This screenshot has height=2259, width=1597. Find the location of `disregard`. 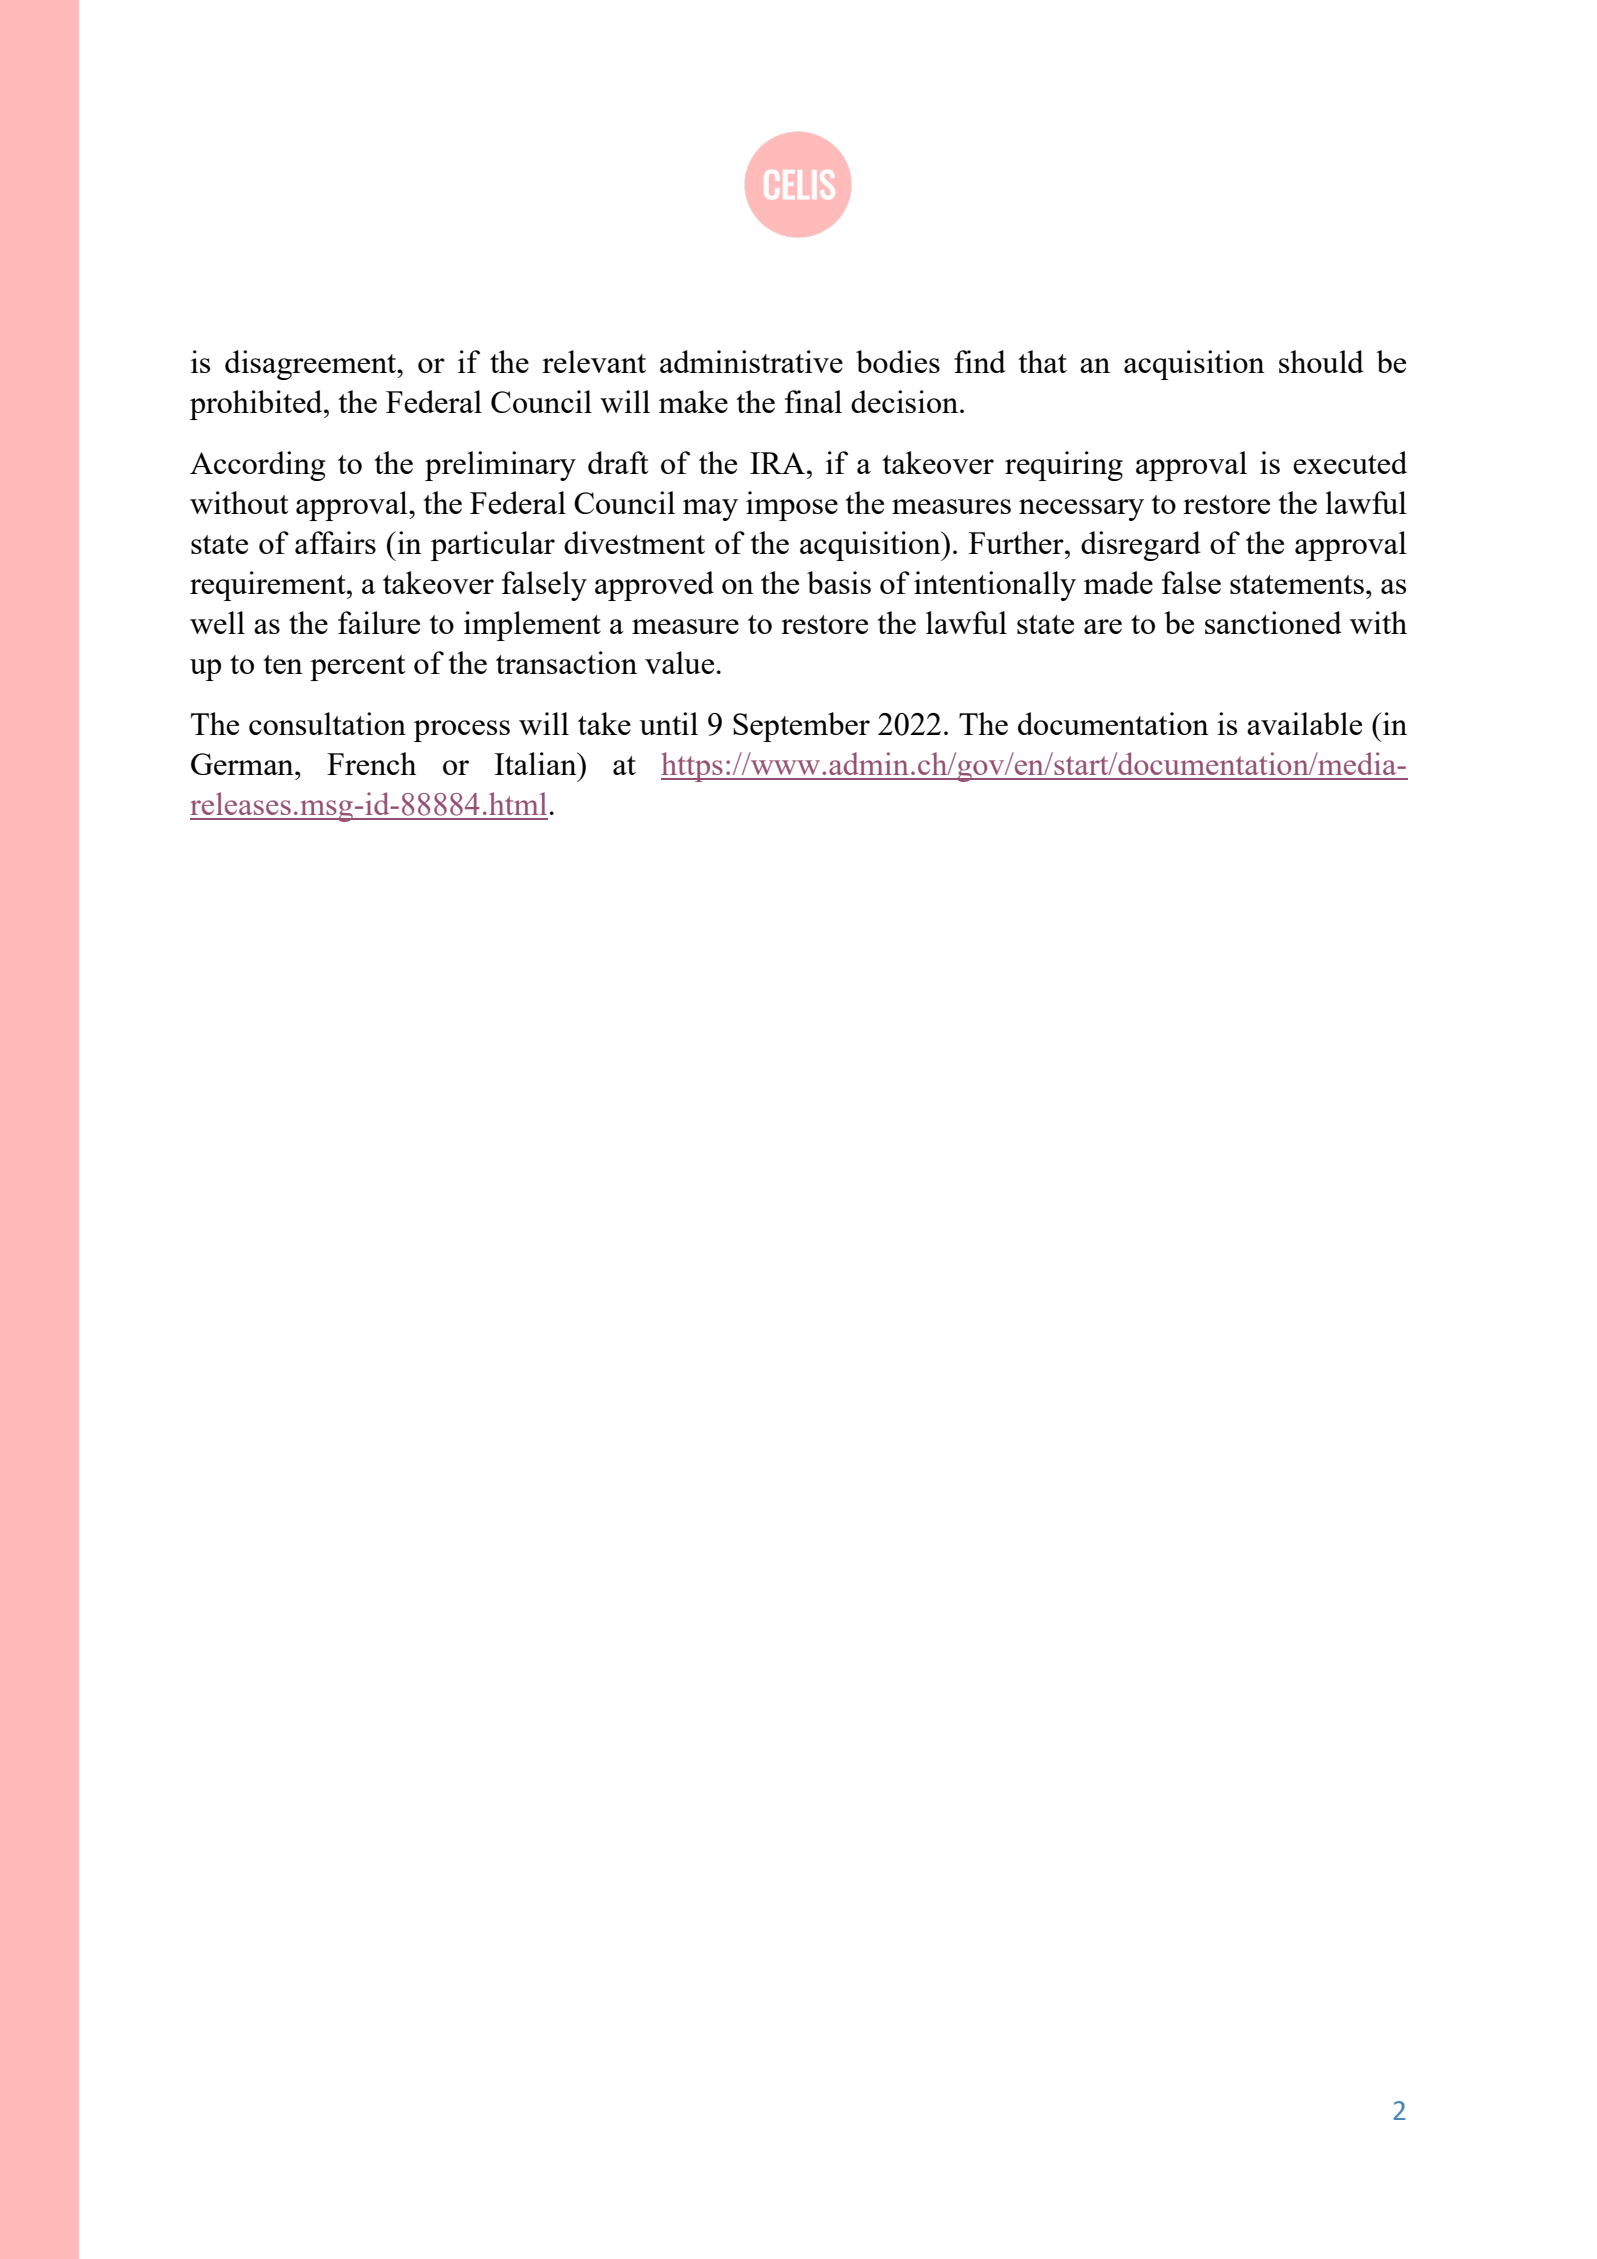

disregard is located at coordinates (1141, 546).
